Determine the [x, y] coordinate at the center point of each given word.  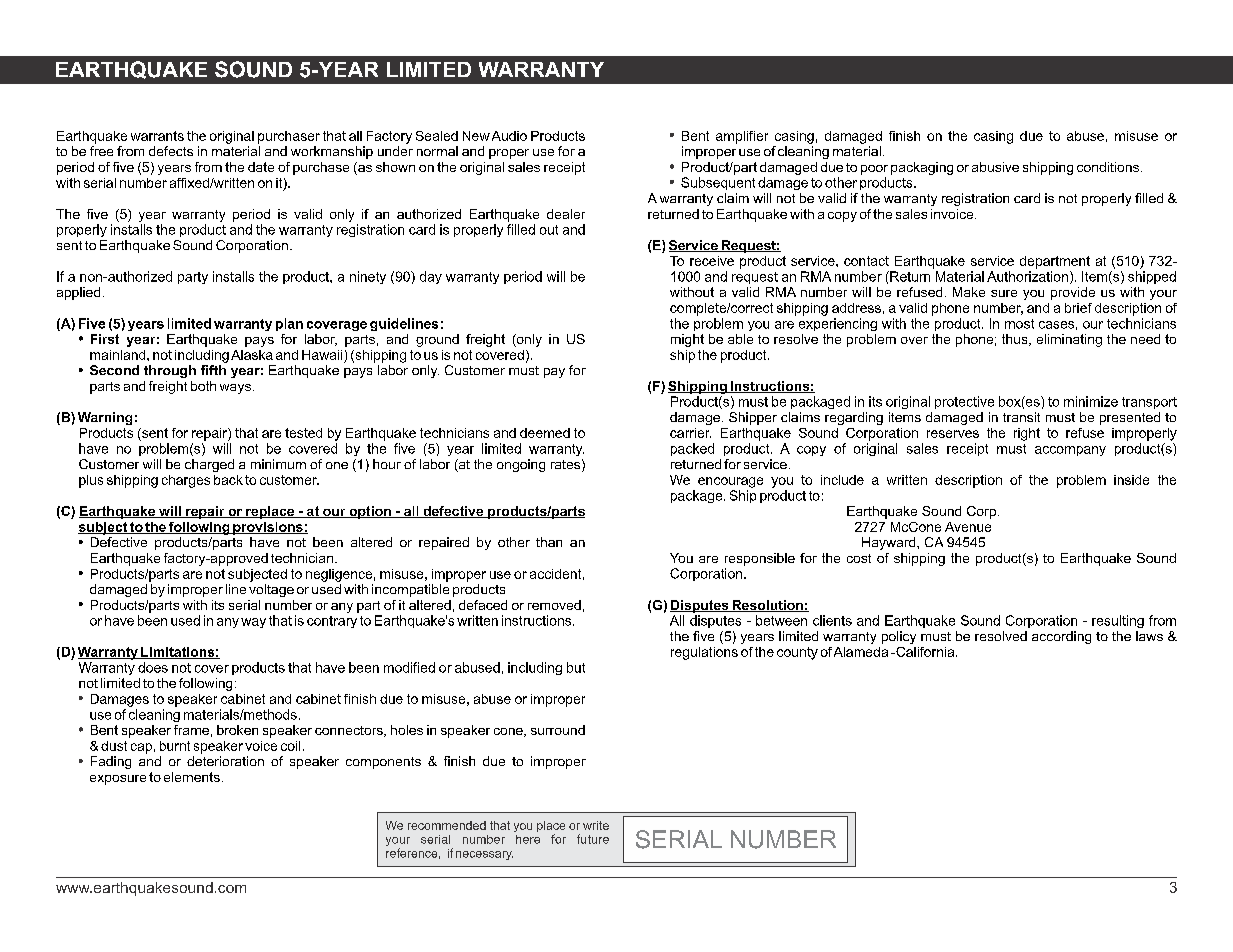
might [687, 340]
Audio [509, 136]
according [1061, 637]
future [593, 839]
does [153, 667]
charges [186, 481]
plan [289, 324]
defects [171, 151]
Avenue [968, 527]
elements [192, 777]
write [596, 825]
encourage [730, 482]
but [576, 667]
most [1019, 324]
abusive [995, 167]
